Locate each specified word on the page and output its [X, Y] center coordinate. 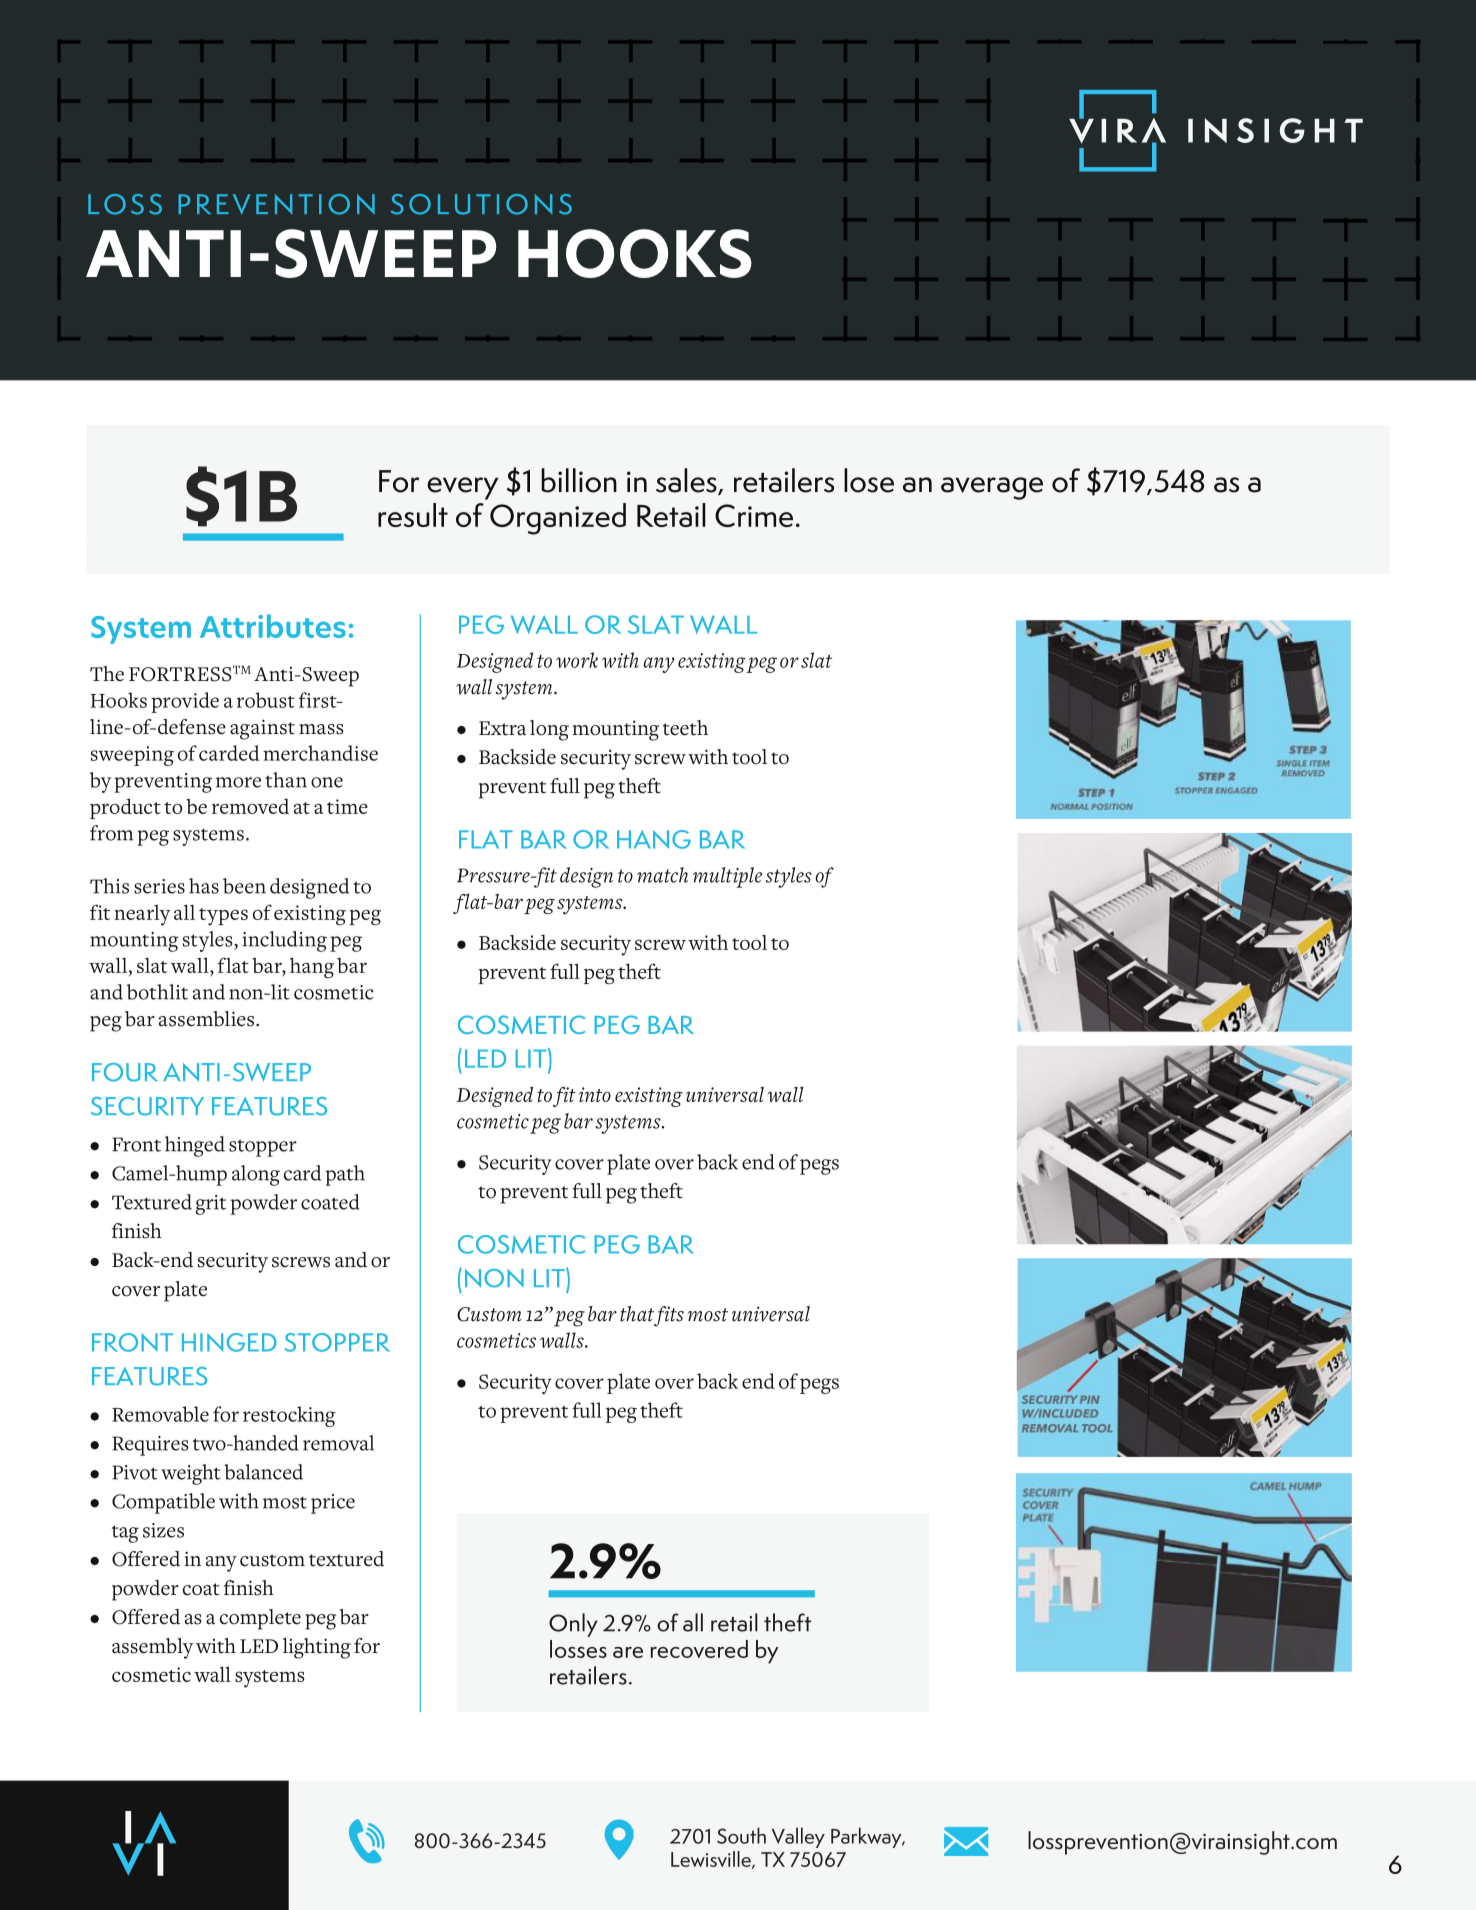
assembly [152, 1648]
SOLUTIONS [481, 204]
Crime [754, 515]
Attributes [273, 626]
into [595, 1094]
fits [668, 1316]
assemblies [208, 1019]
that [637, 1314]
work [577, 660]
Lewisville [712, 1860]
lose [869, 480]
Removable [160, 1414]
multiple [727, 877]
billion [579, 480]
